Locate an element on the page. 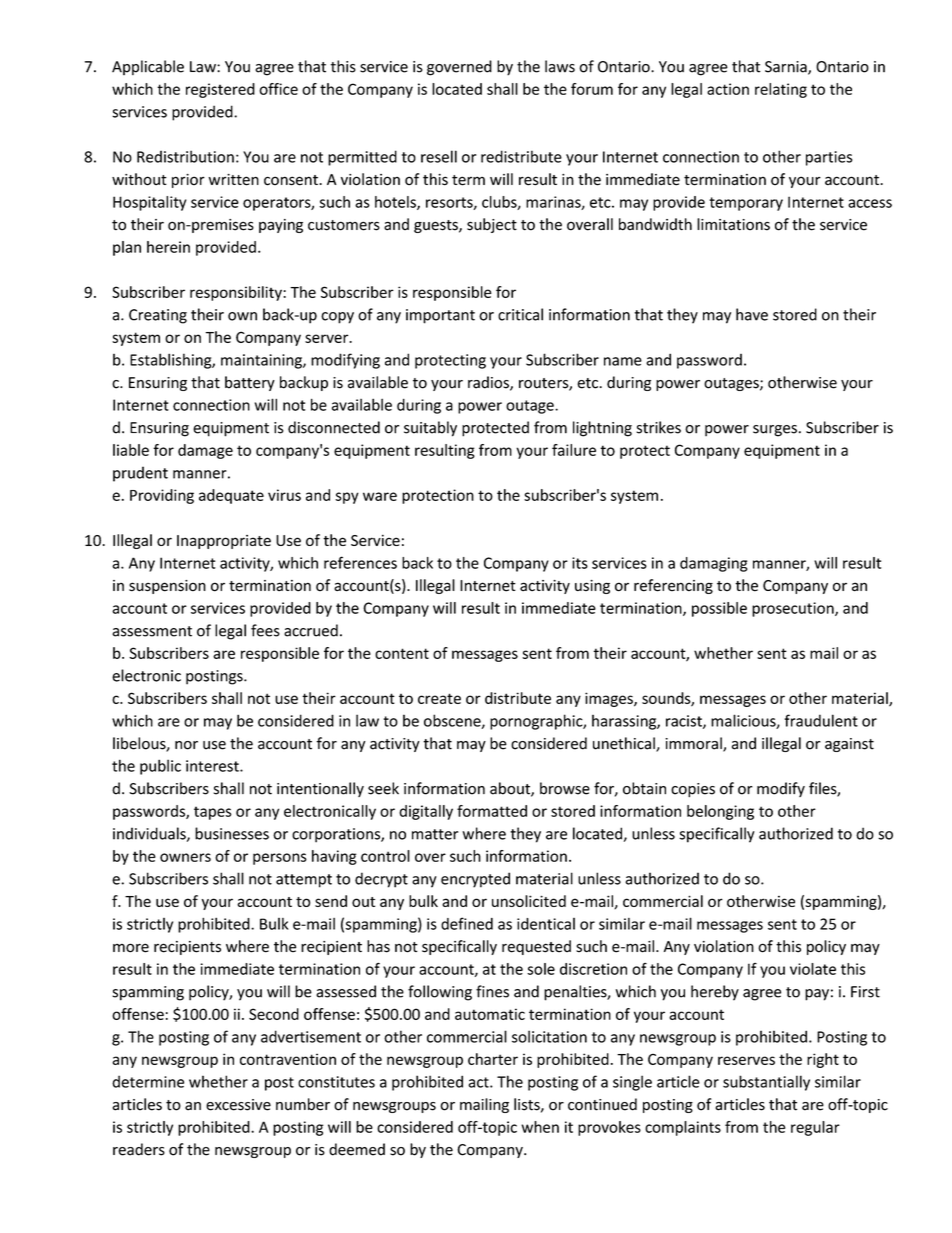 The image size is (952, 1233). surges is located at coordinates (775, 431).
